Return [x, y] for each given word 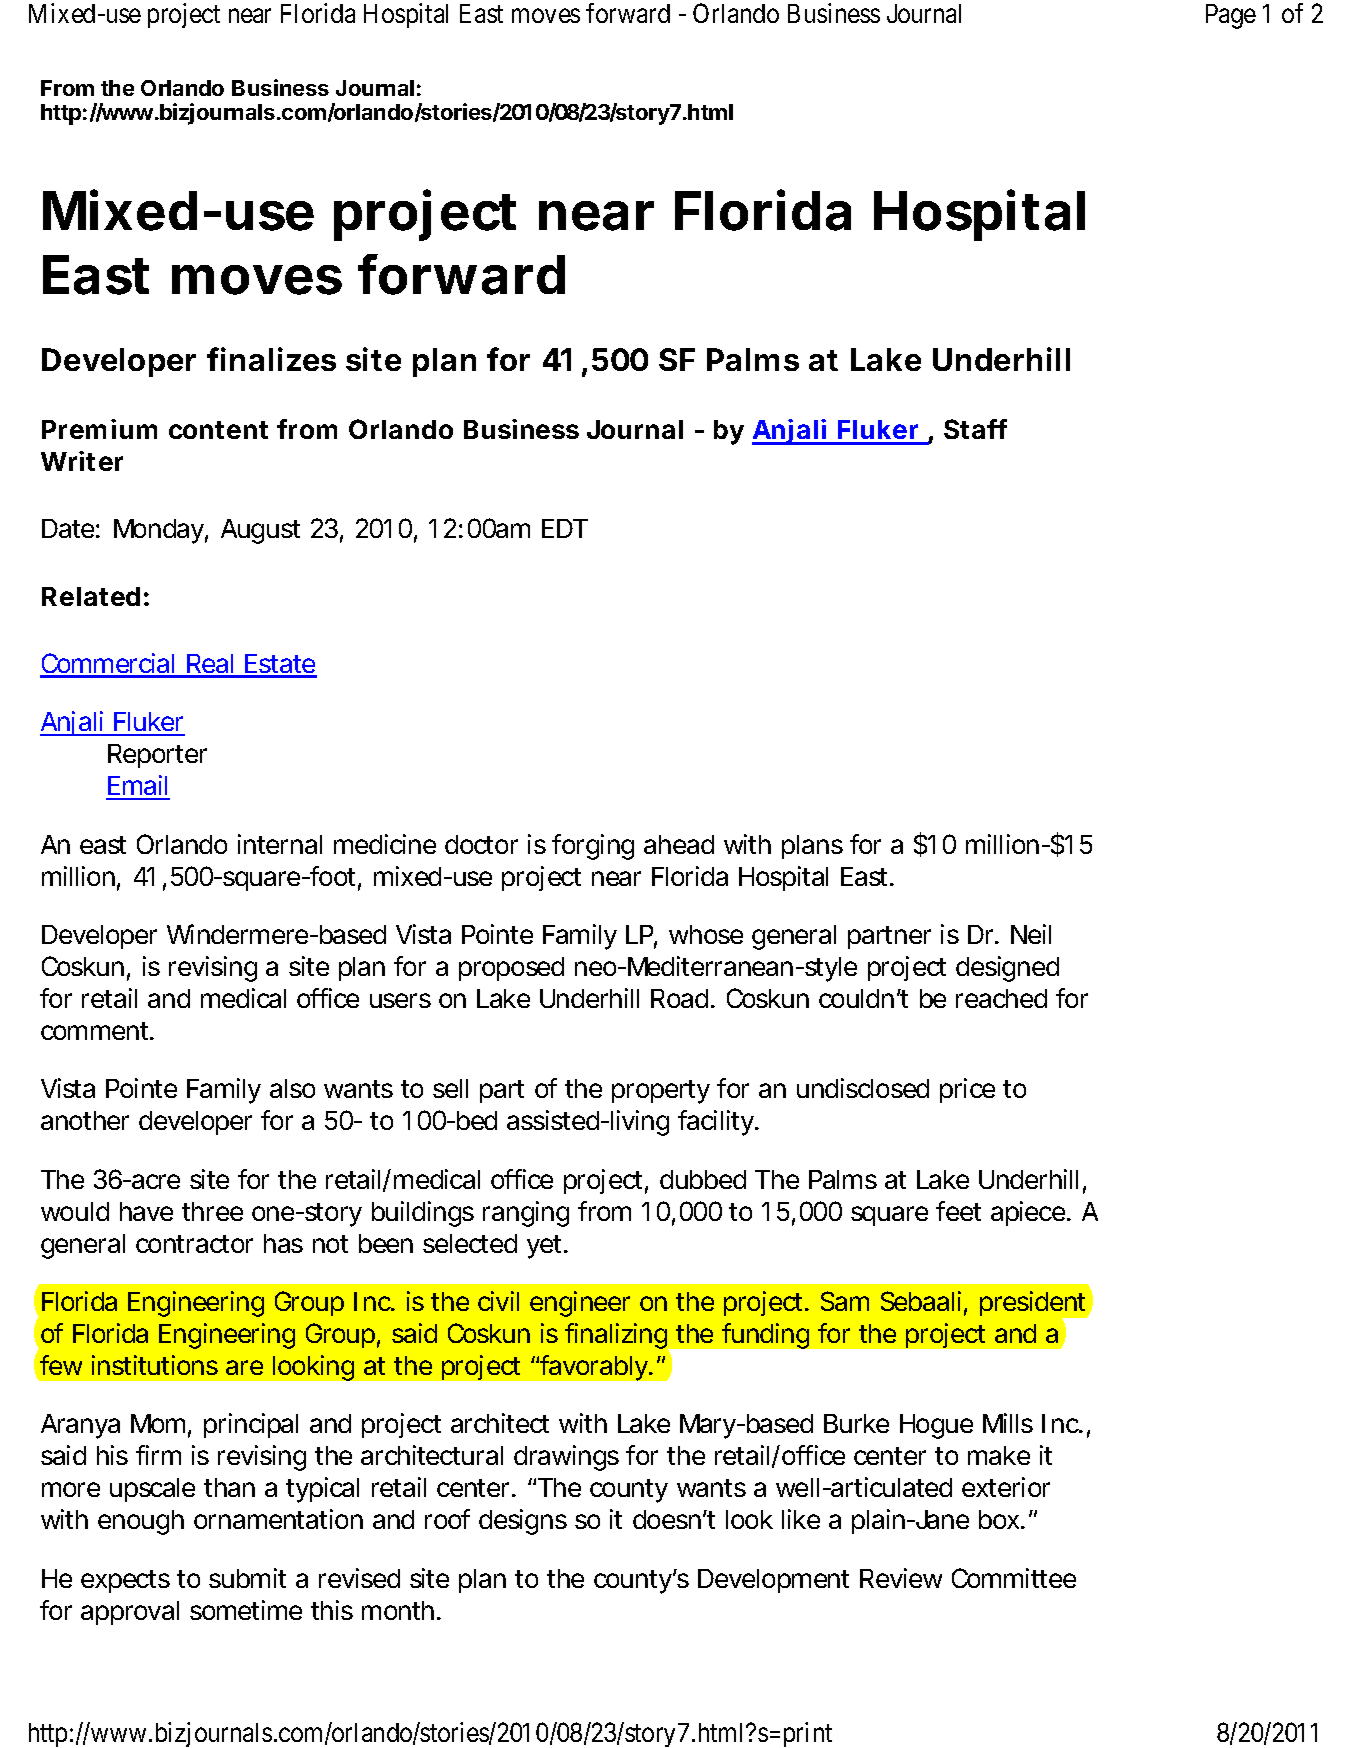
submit [247, 1578]
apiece [1030, 1213]
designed [1007, 969]
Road [681, 998]
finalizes [271, 359]
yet [546, 1247]
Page [1231, 16]
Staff [975, 429]
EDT [565, 528]
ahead [679, 844]
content [218, 430]
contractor [194, 1244]
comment [96, 1031]
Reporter [157, 756]
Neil [1031, 934]
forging [593, 847]
